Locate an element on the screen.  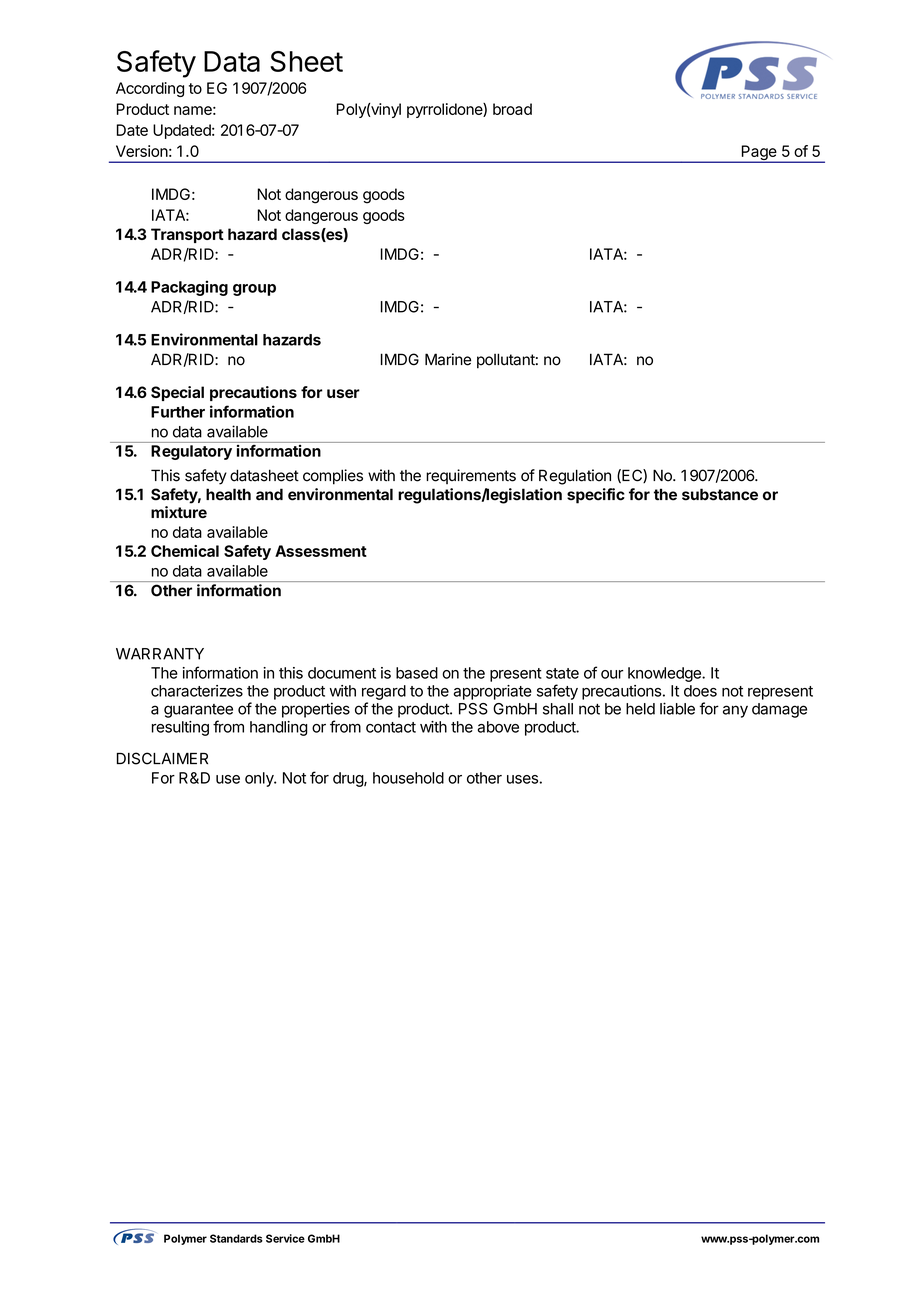
characterizes is located at coordinates (197, 691).
